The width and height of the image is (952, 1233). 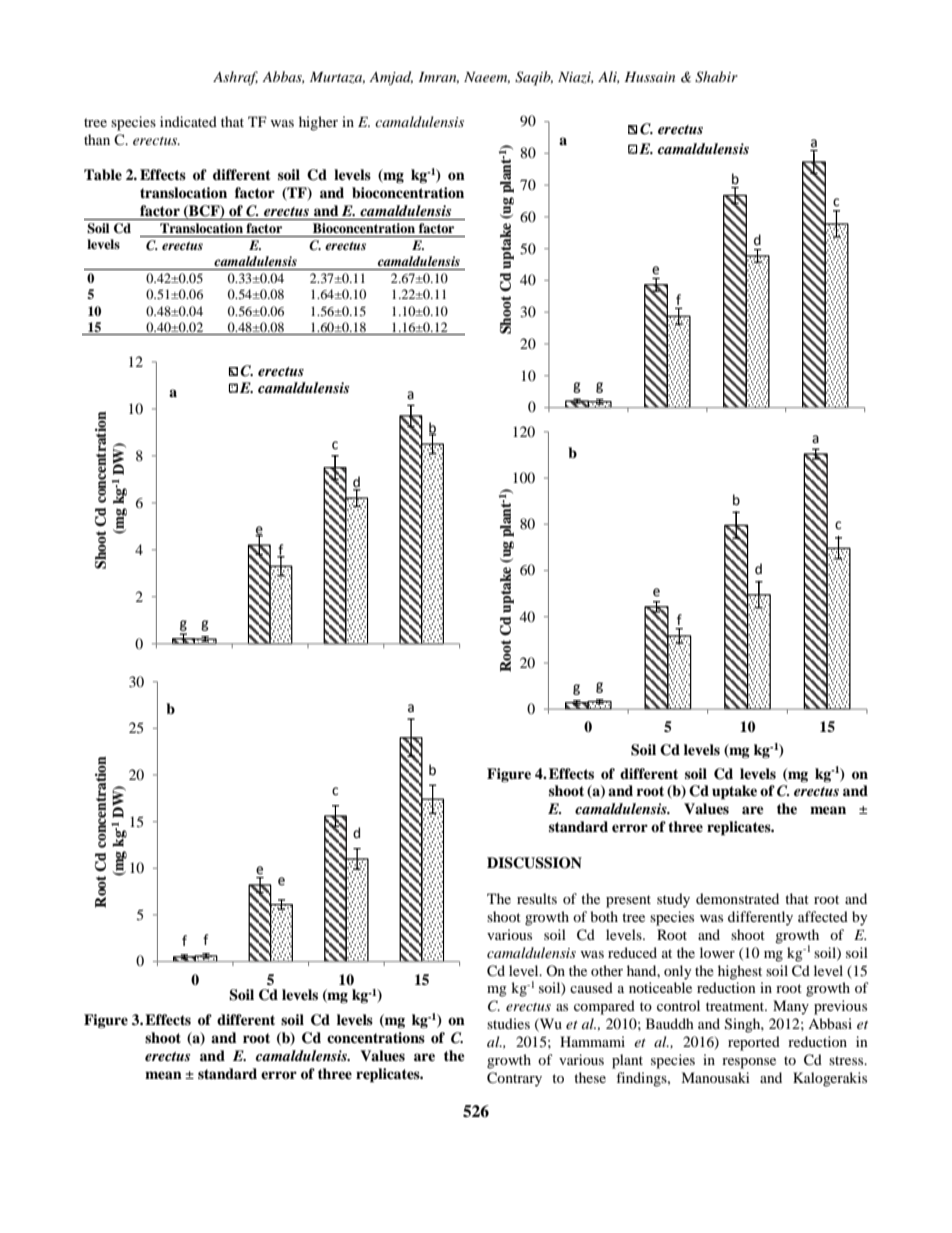 I want to click on studies, so click(x=508, y=1023).
